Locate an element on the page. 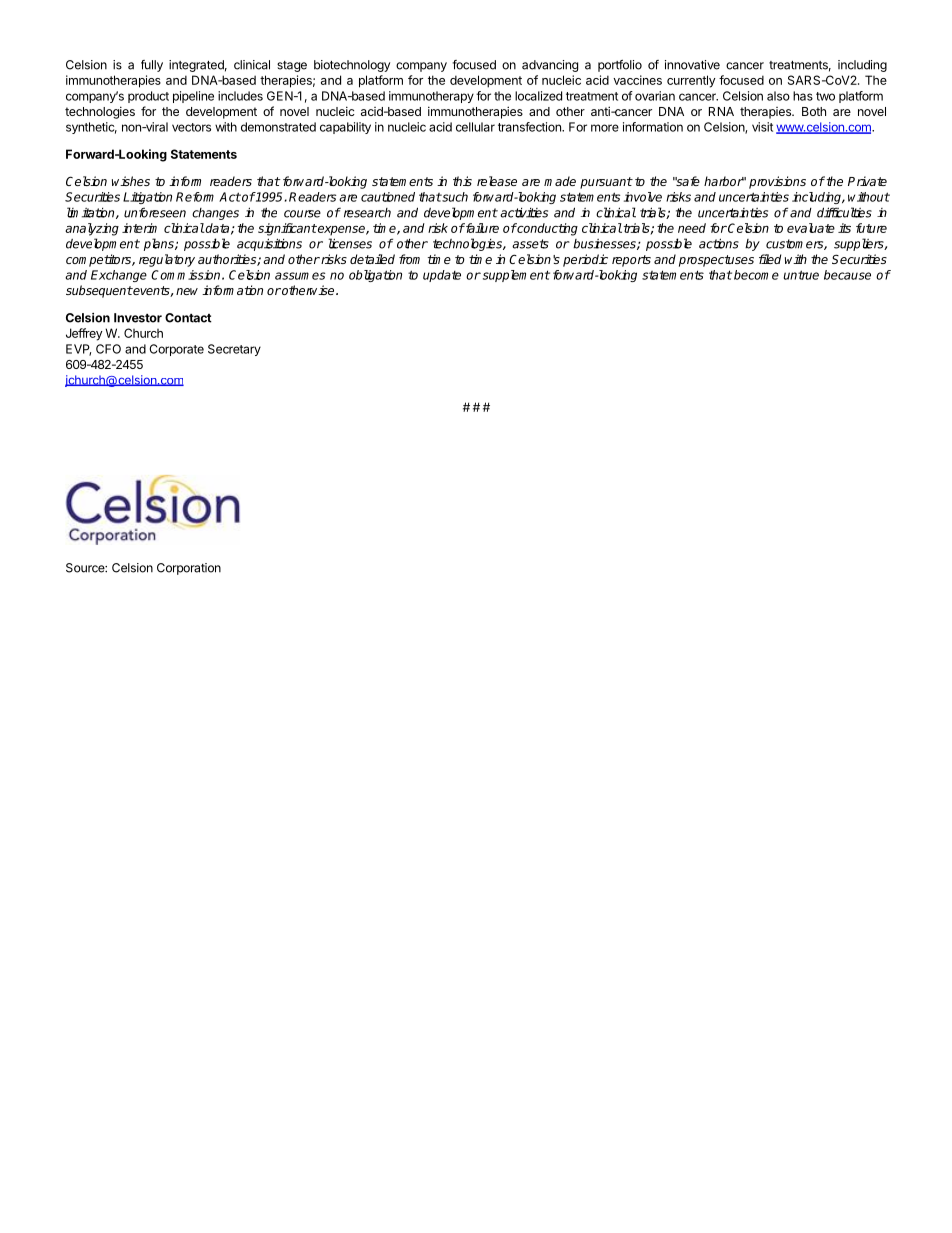 This page has height=1233, width=952. untrue is located at coordinates (801, 275).
